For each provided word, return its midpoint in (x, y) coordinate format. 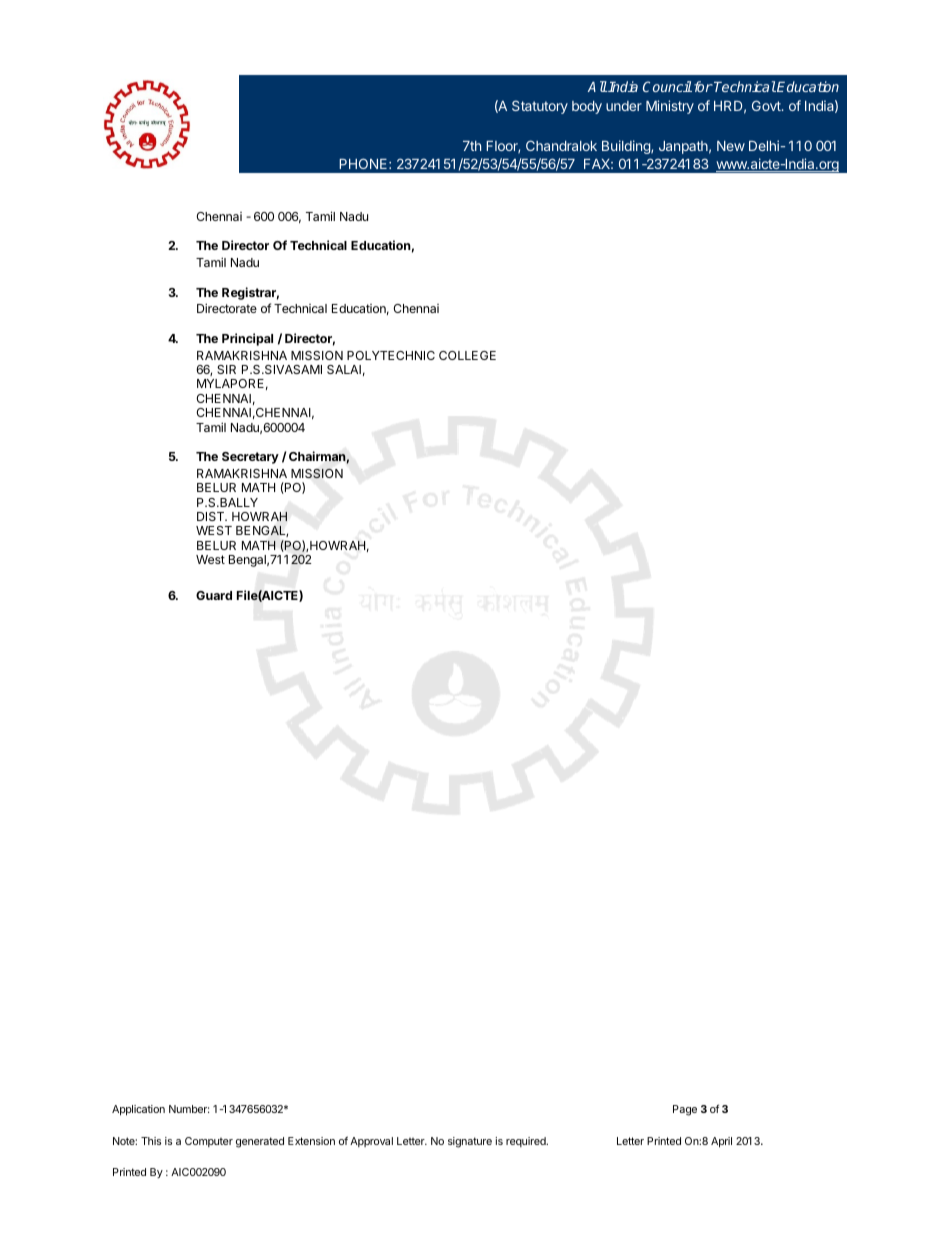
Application (138, 1110)
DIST (212, 516)
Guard (214, 595)
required (527, 1142)
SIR (226, 369)
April (721, 1142)
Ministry (670, 107)
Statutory (540, 107)
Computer (209, 1142)
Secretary (250, 458)
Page (685, 1110)
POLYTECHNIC (391, 355)
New (731, 146)
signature (470, 1142)
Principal (247, 339)
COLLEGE (467, 355)
